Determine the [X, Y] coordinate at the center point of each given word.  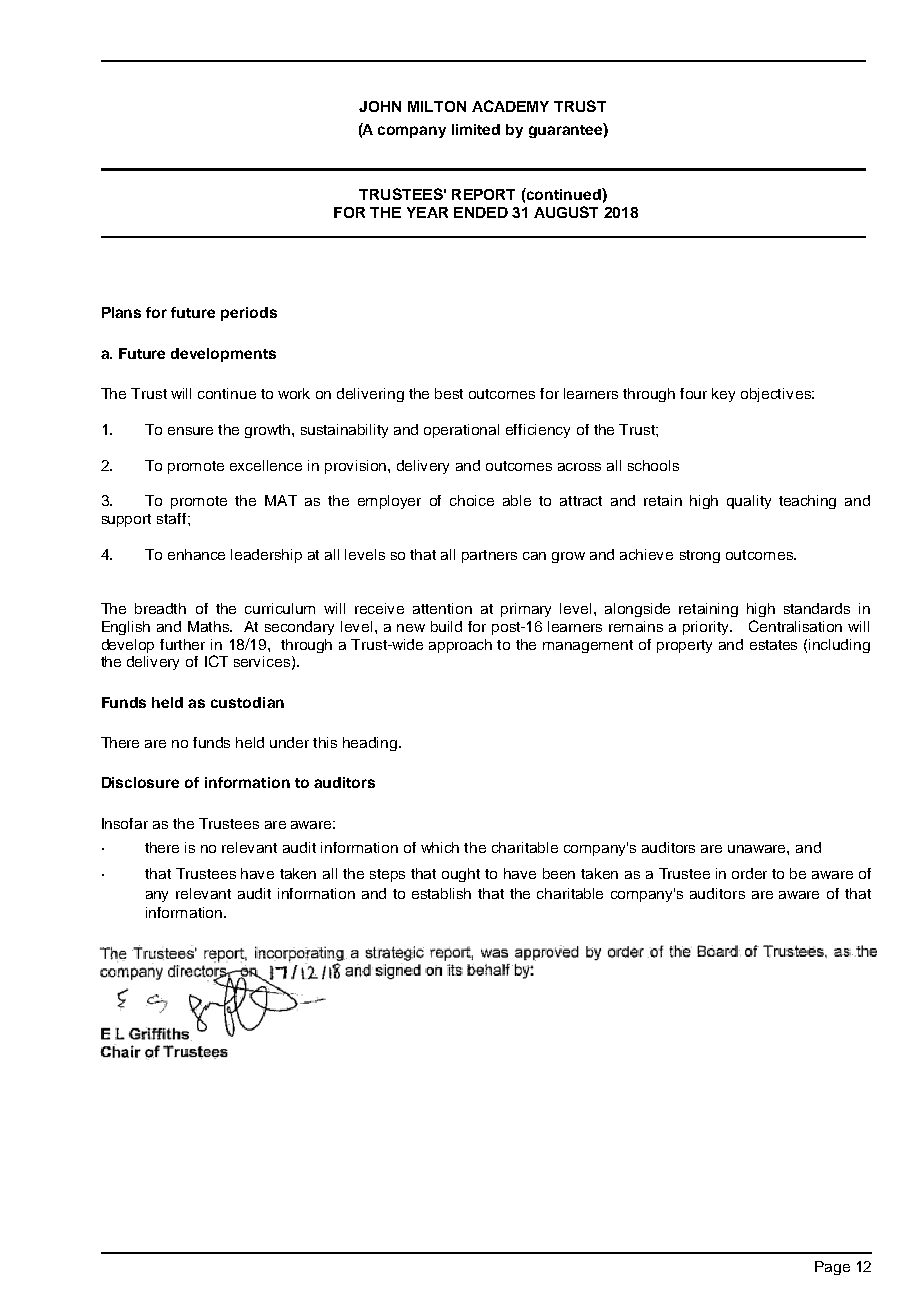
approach [460, 646]
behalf [488, 970]
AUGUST [566, 212]
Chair [121, 1051]
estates [773, 645]
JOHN [380, 106]
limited [476, 129]
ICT [216, 661]
